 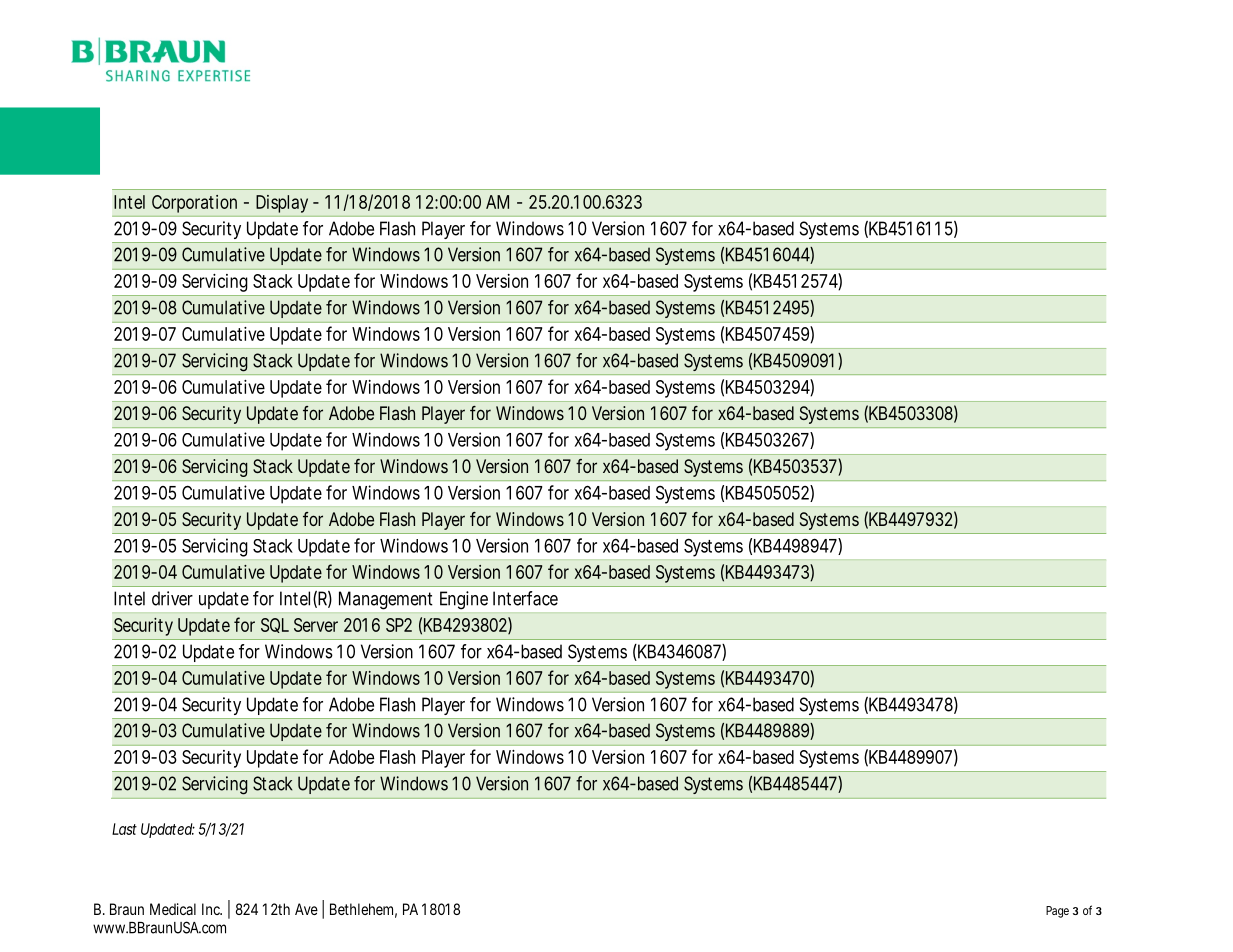 I want to click on Last, so click(x=124, y=829).
